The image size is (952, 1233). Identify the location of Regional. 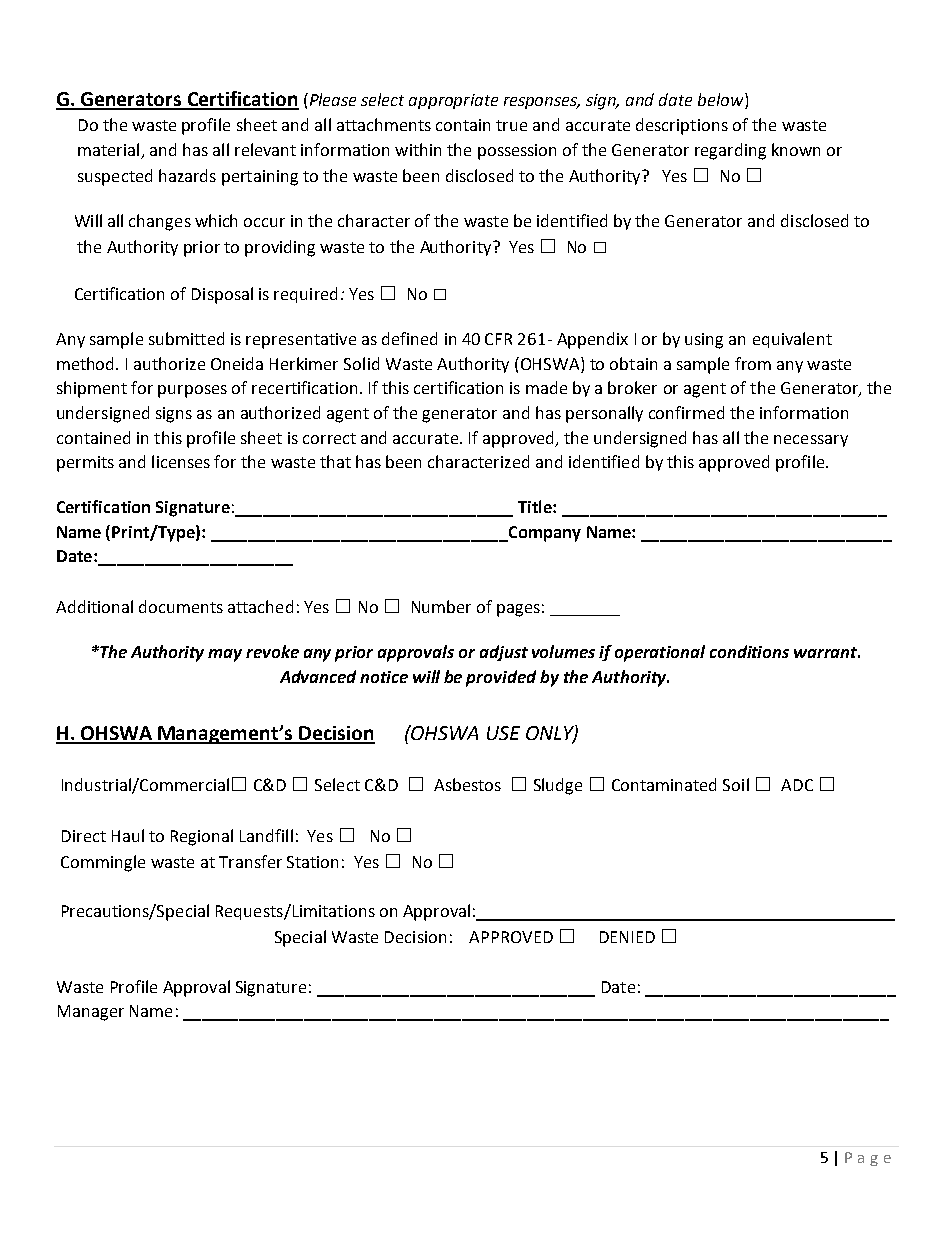
(202, 837).
